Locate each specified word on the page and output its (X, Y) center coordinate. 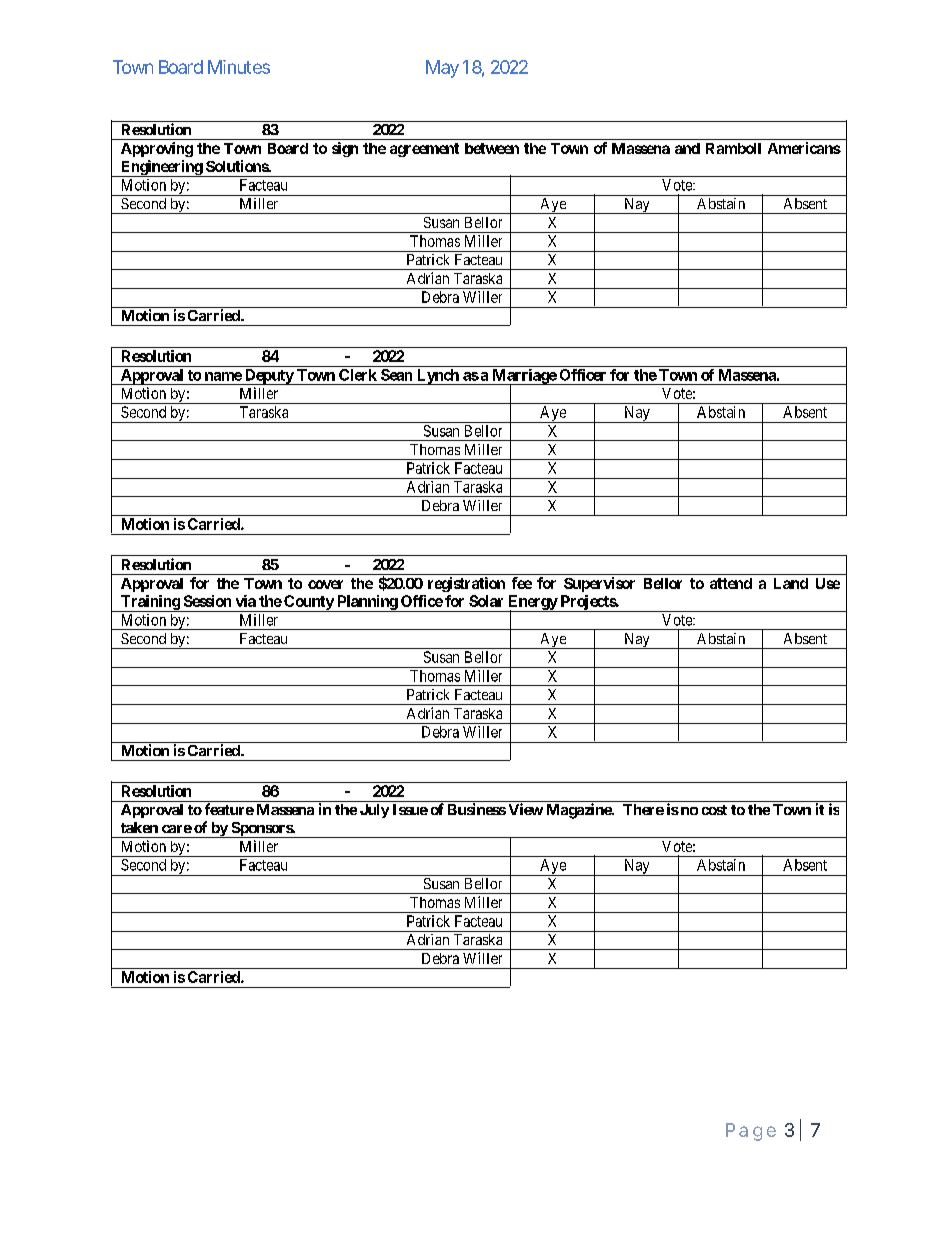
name (223, 376)
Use (828, 583)
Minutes (239, 67)
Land (791, 583)
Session (207, 601)
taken (139, 827)
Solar (486, 601)
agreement (424, 150)
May (442, 69)
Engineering (161, 168)
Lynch (437, 377)
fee (522, 583)
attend (731, 583)
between (492, 148)
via (246, 601)
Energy (532, 603)
